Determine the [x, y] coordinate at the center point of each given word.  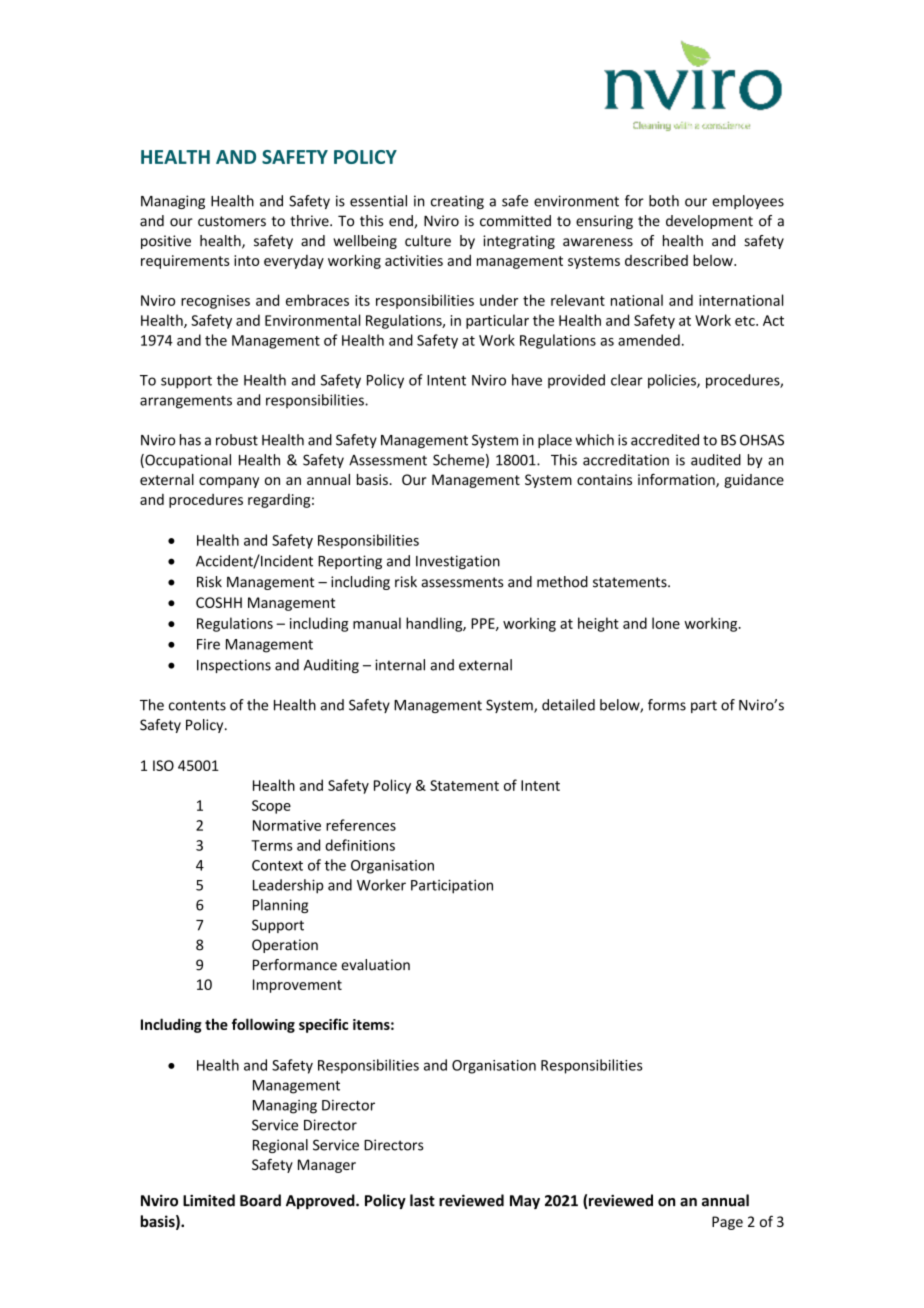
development [709, 222]
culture [428, 241]
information [677, 480]
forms [667, 705]
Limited [209, 1200]
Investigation [458, 562]
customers [232, 221]
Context [277, 865]
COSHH [219, 602]
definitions [360, 845]
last [422, 1200]
